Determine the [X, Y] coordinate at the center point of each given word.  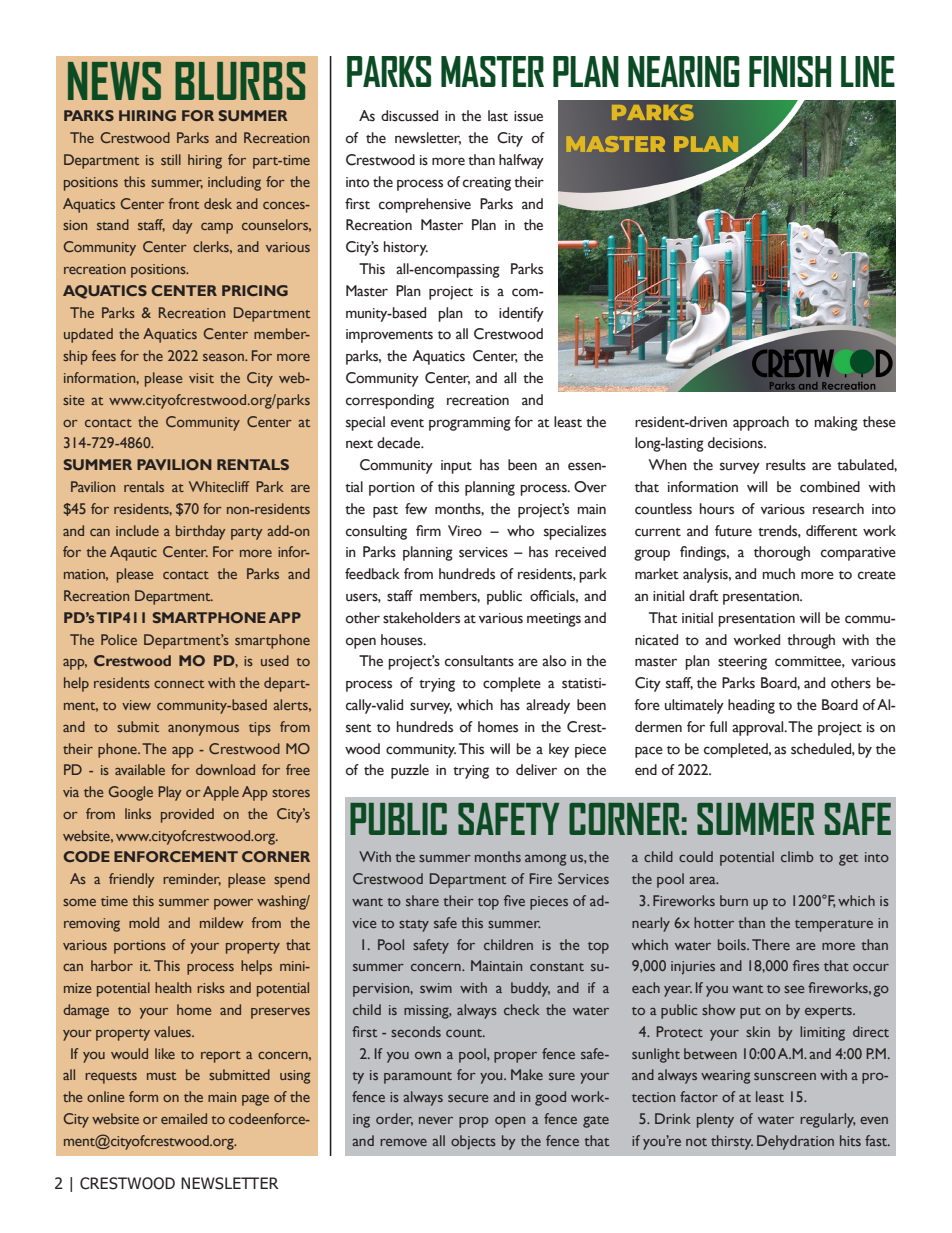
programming [470, 424]
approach [761, 423]
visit [201, 378]
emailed [184, 1118]
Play [170, 793]
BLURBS [240, 81]
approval [759, 728]
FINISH [790, 71]
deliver [536, 770]
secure [468, 1098]
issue [528, 116]
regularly [828, 1120]
